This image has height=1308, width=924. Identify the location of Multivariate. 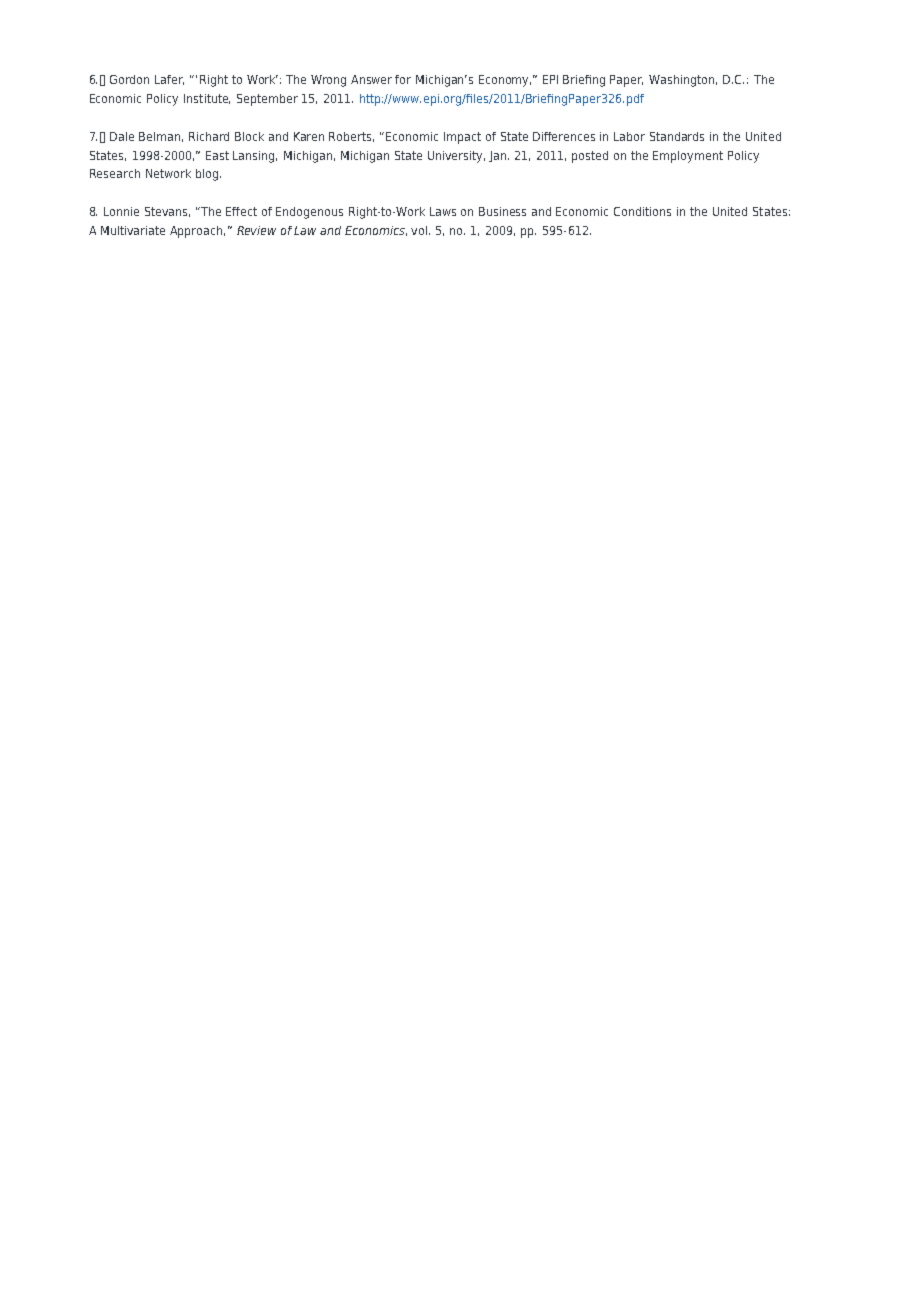
(133, 230).
